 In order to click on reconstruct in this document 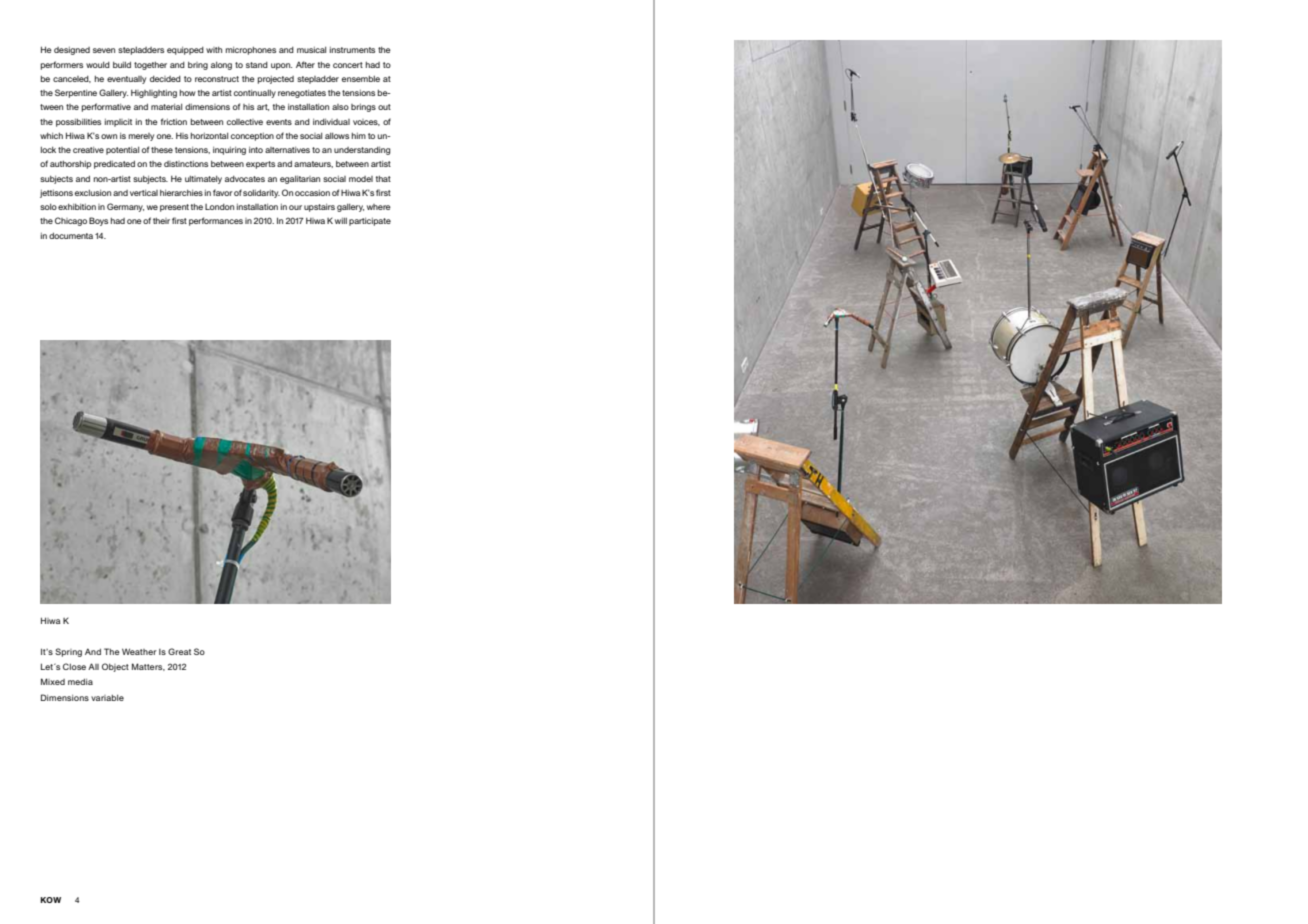, I will do `click(217, 79)`.
